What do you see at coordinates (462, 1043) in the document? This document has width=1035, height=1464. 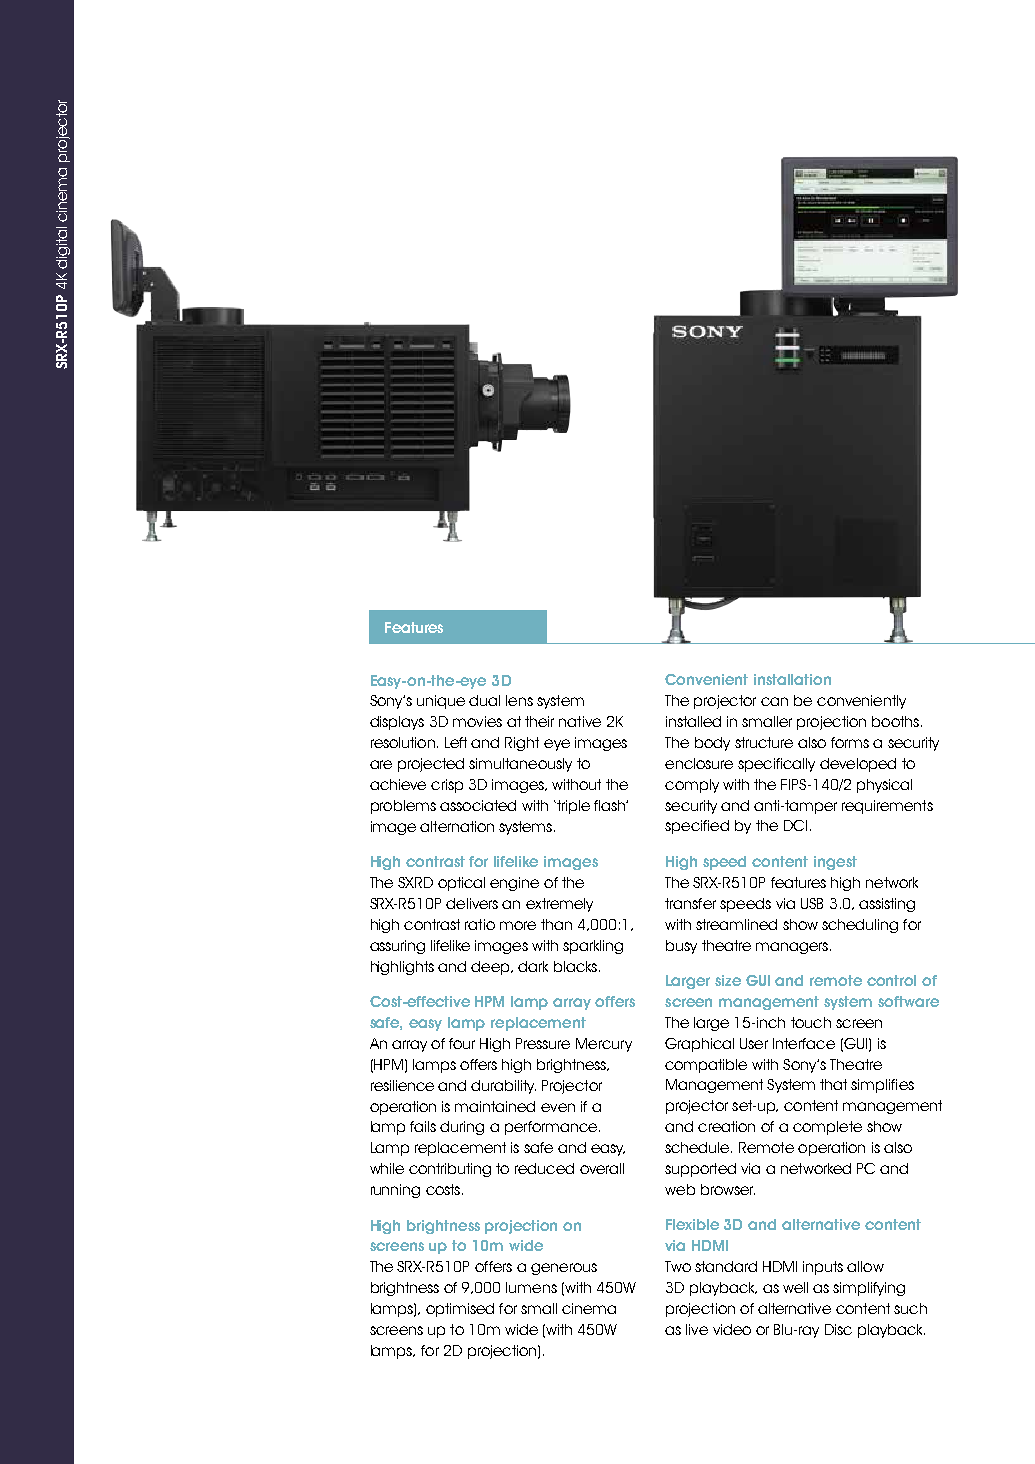 I see `four` at bounding box center [462, 1043].
